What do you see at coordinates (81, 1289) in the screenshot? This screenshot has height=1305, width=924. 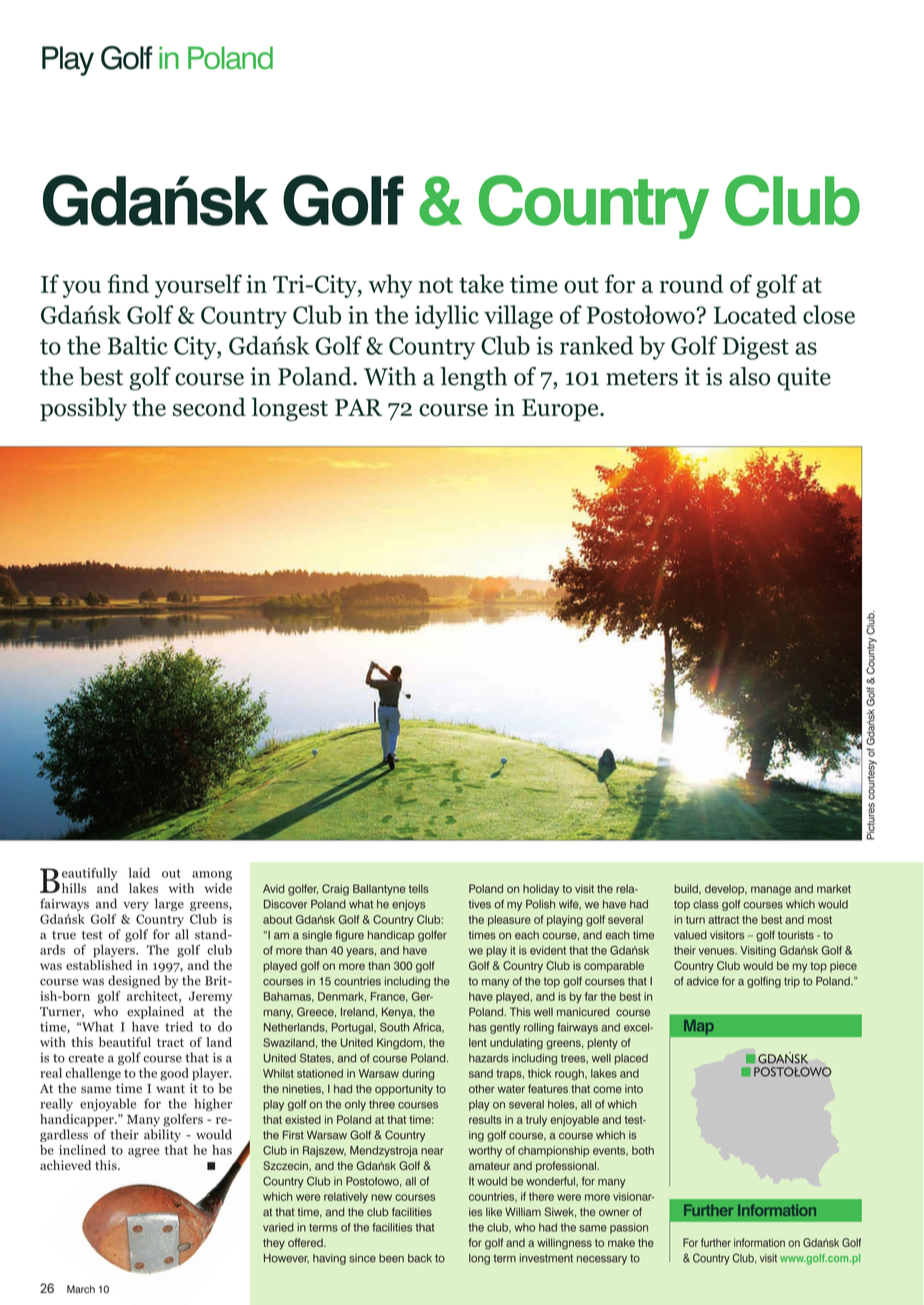 I see `March` at bounding box center [81, 1289].
